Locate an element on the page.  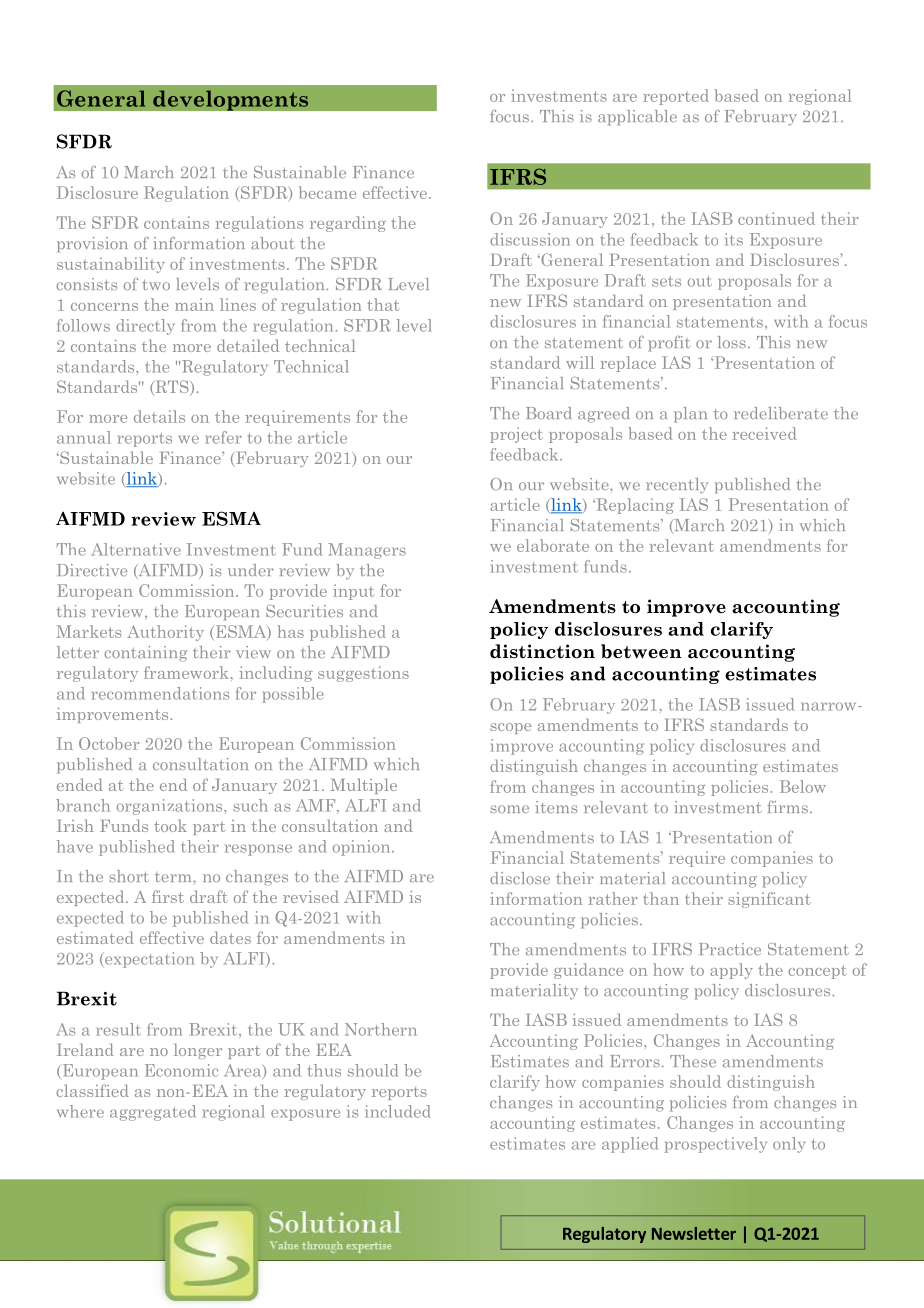
received is located at coordinates (764, 433).
